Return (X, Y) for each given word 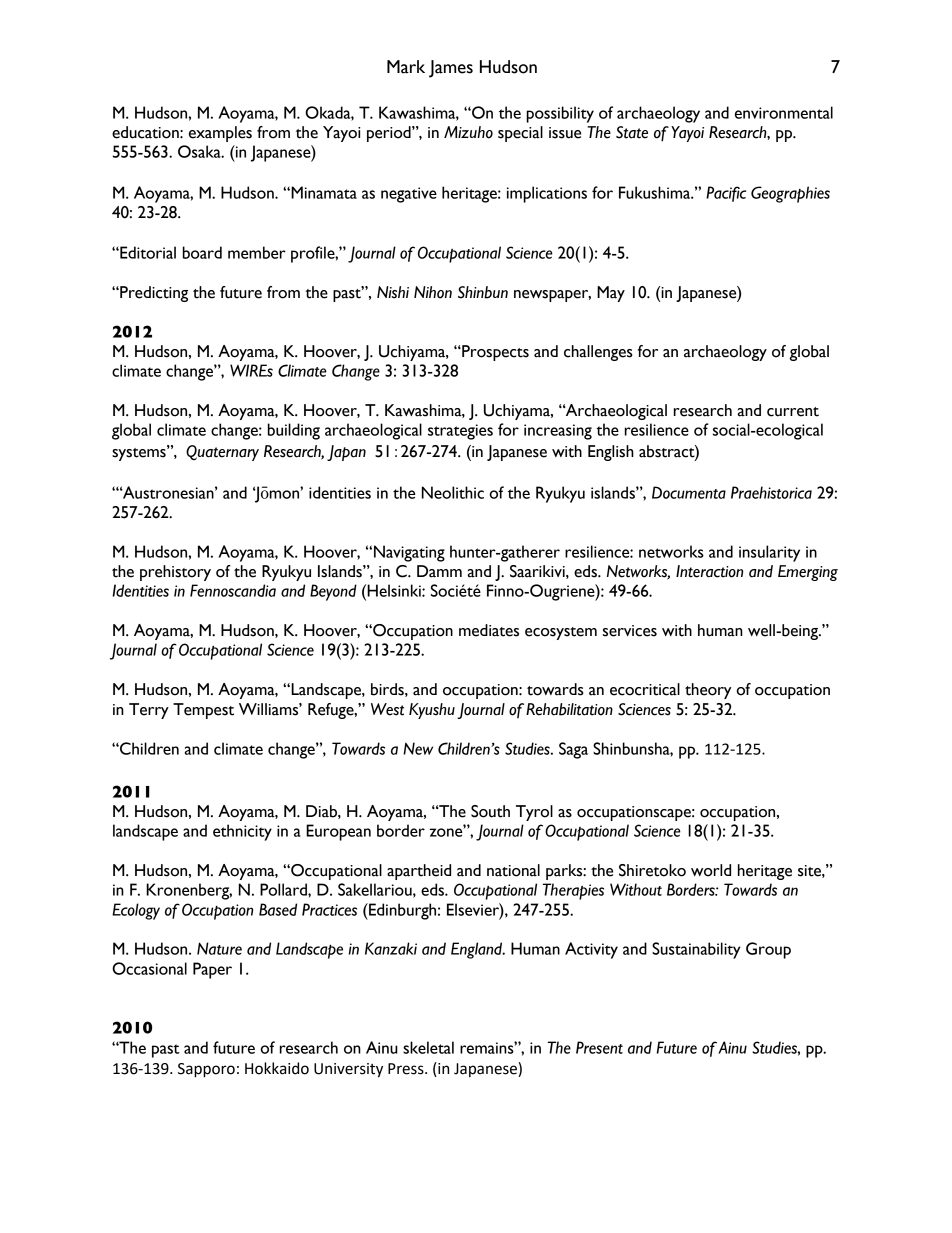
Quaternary (222, 453)
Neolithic (453, 492)
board (202, 252)
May (611, 294)
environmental (784, 112)
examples (220, 134)
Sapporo (206, 1070)
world (711, 870)
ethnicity (242, 832)
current (793, 412)
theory (708, 691)
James (451, 69)
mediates (489, 630)
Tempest (203, 711)
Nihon (433, 292)
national (513, 870)
